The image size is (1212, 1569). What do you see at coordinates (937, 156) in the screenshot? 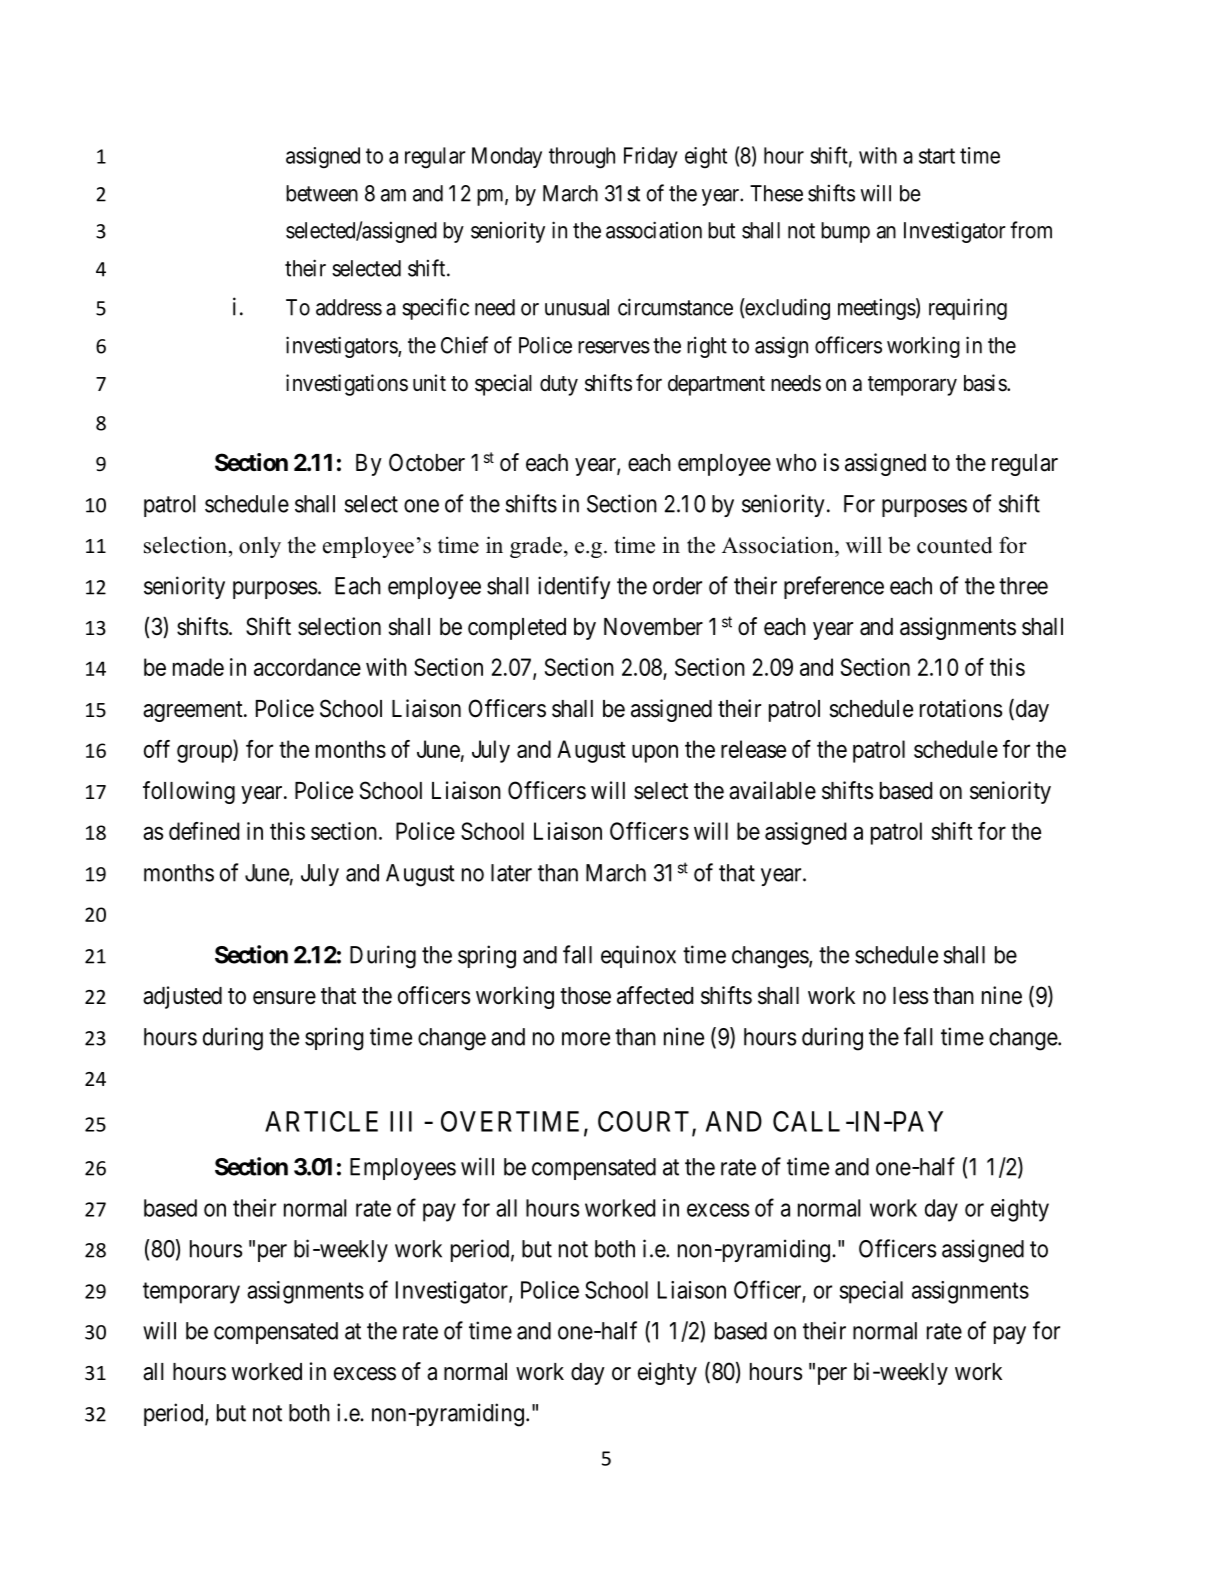
I see `start` at bounding box center [937, 156].
